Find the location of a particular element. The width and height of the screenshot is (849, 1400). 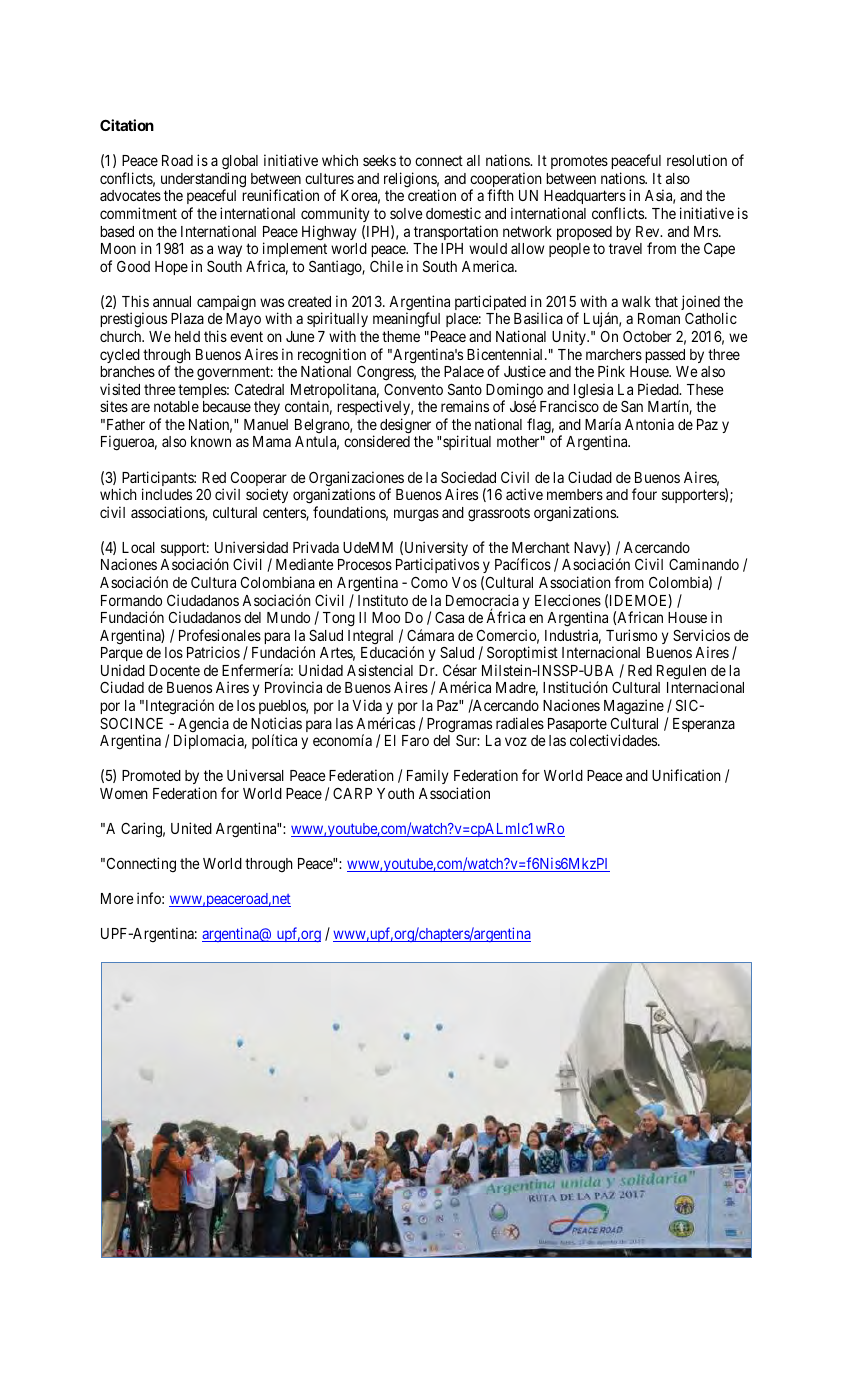

understanding is located at coordinates (203, 181).
